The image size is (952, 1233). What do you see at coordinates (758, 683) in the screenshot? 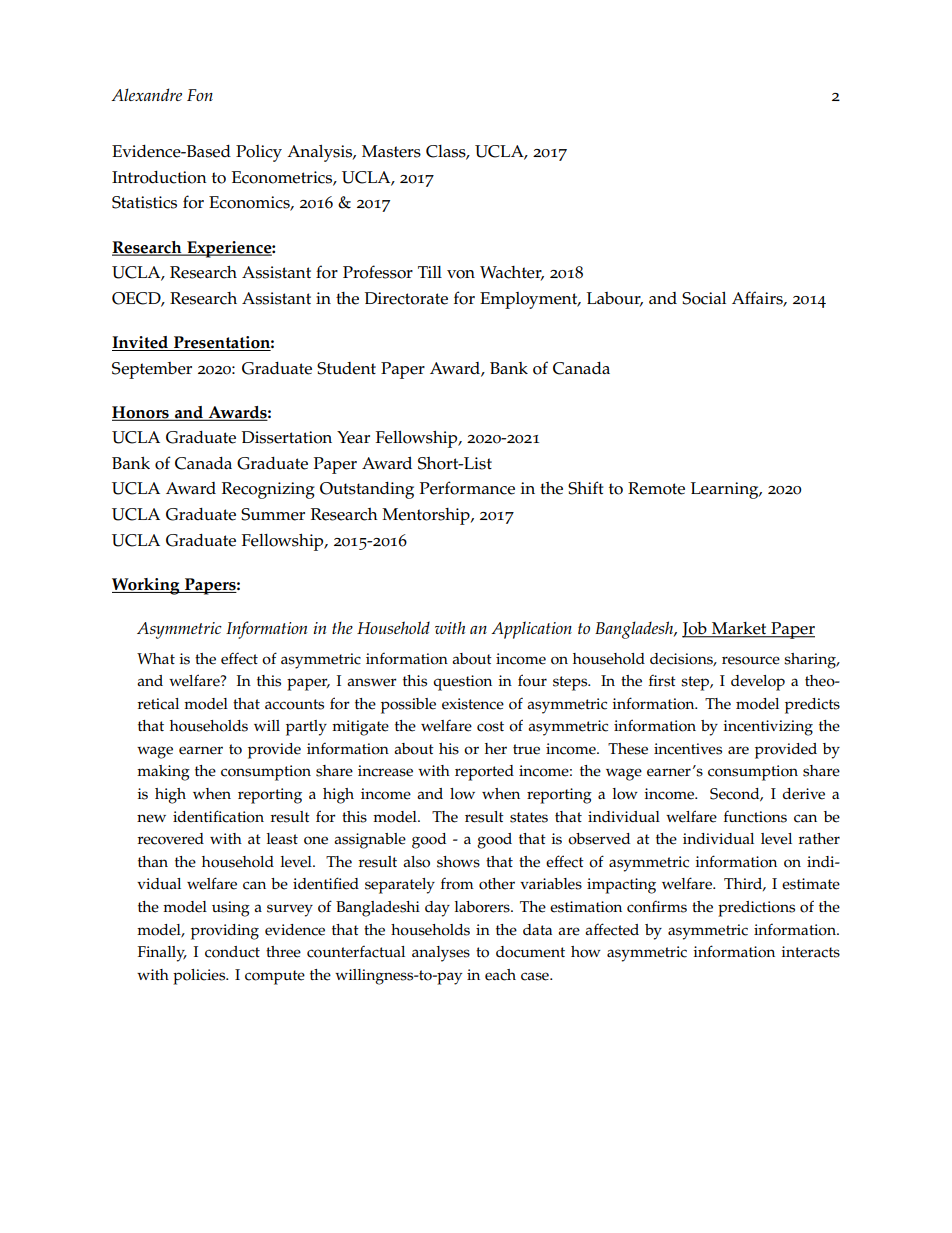
I see `develop` at bounding box center [758, 683].
